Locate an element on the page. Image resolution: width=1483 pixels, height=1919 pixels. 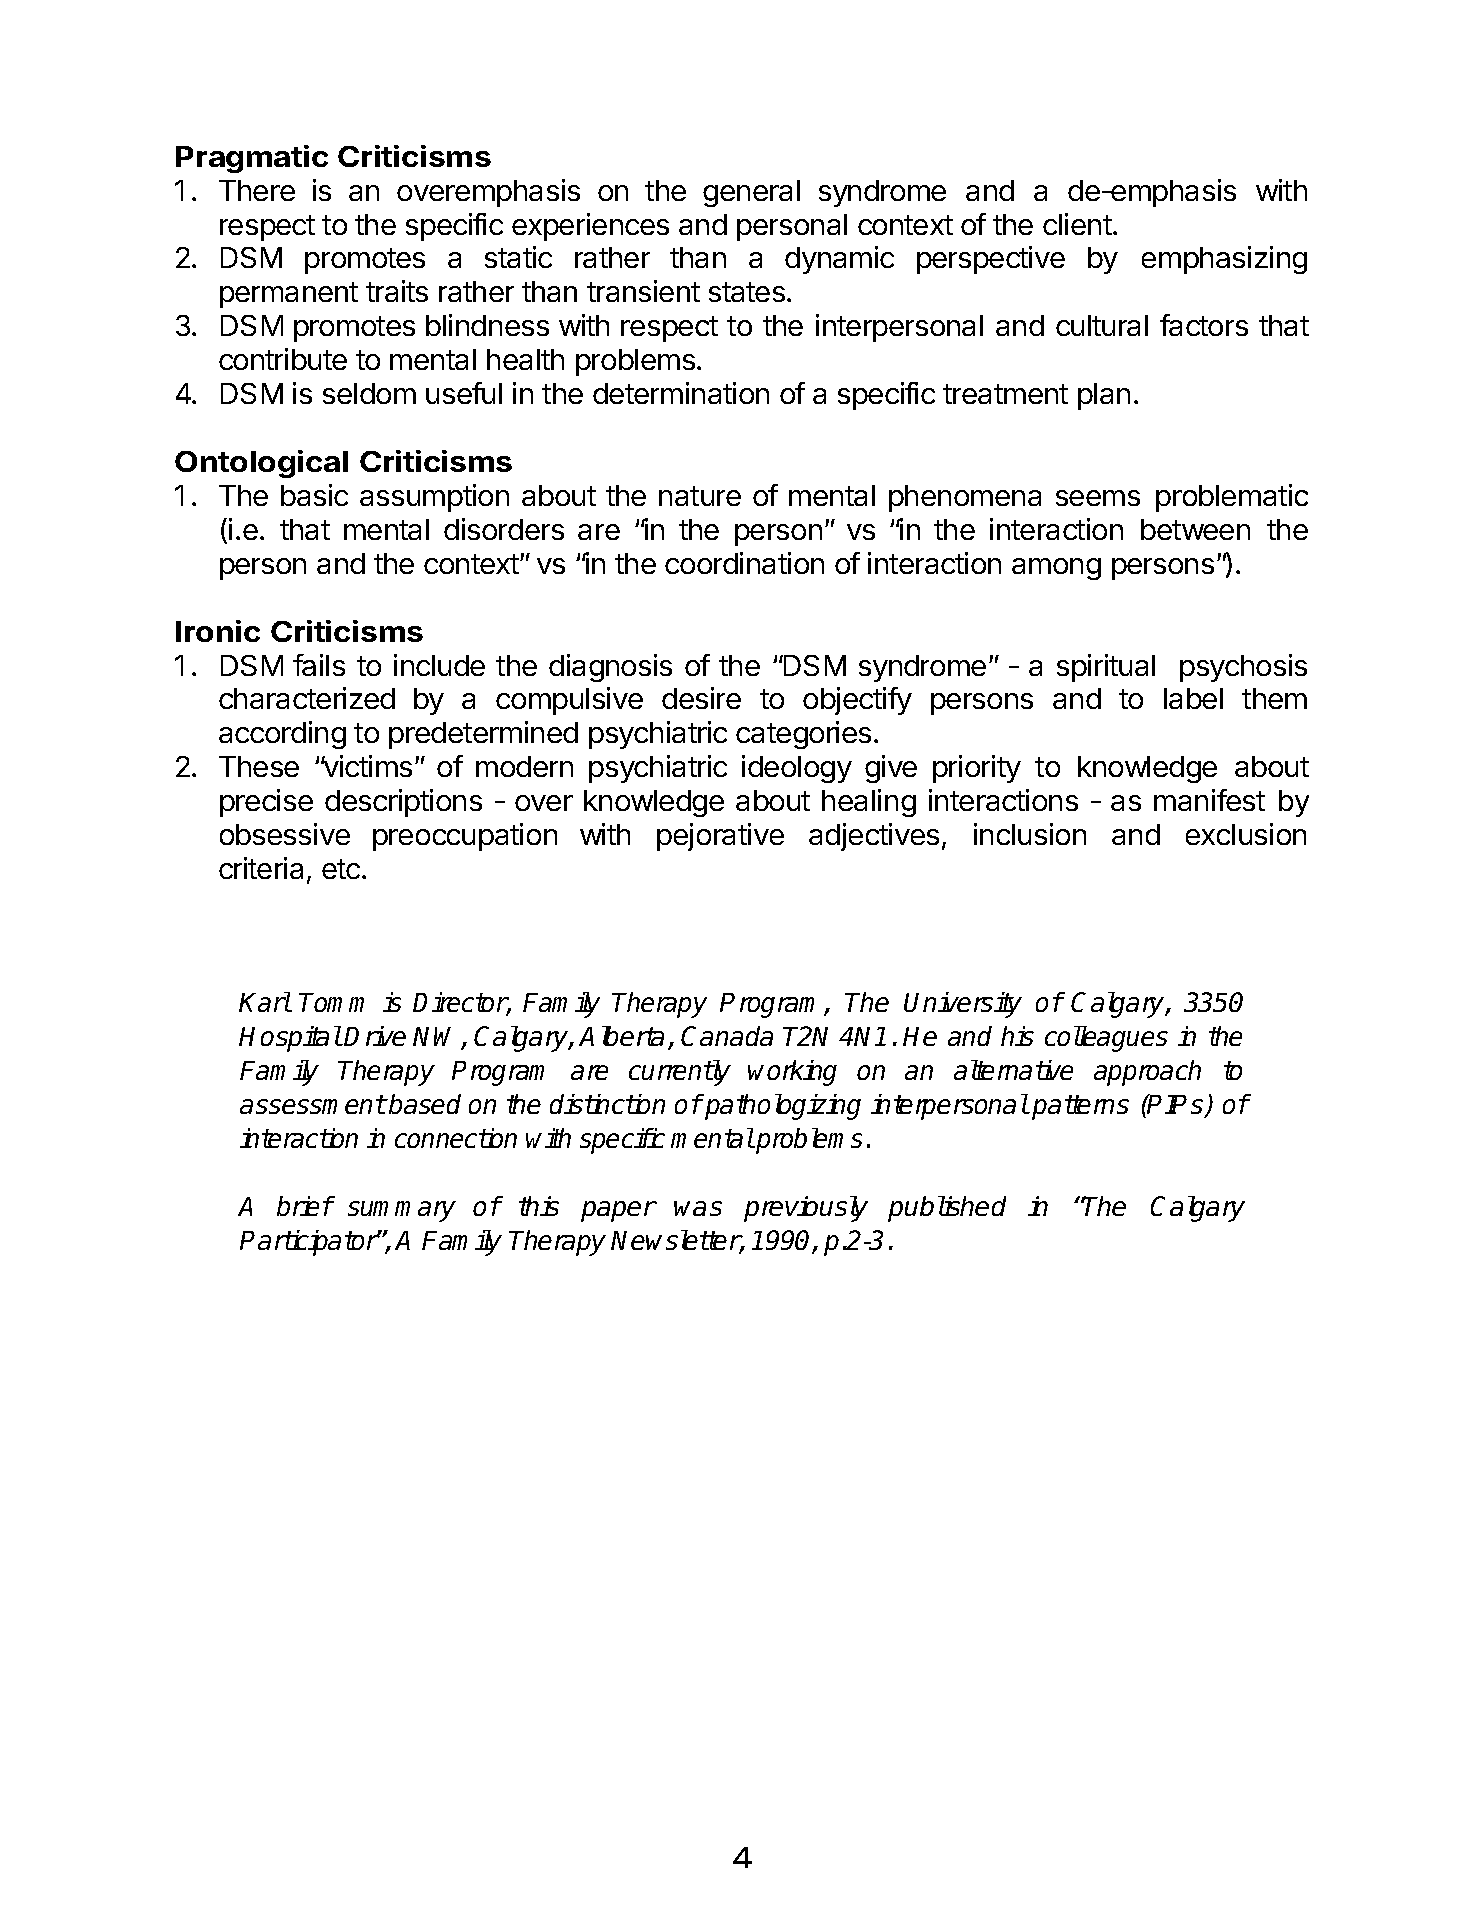
general is located at coordinates (751, 193).
